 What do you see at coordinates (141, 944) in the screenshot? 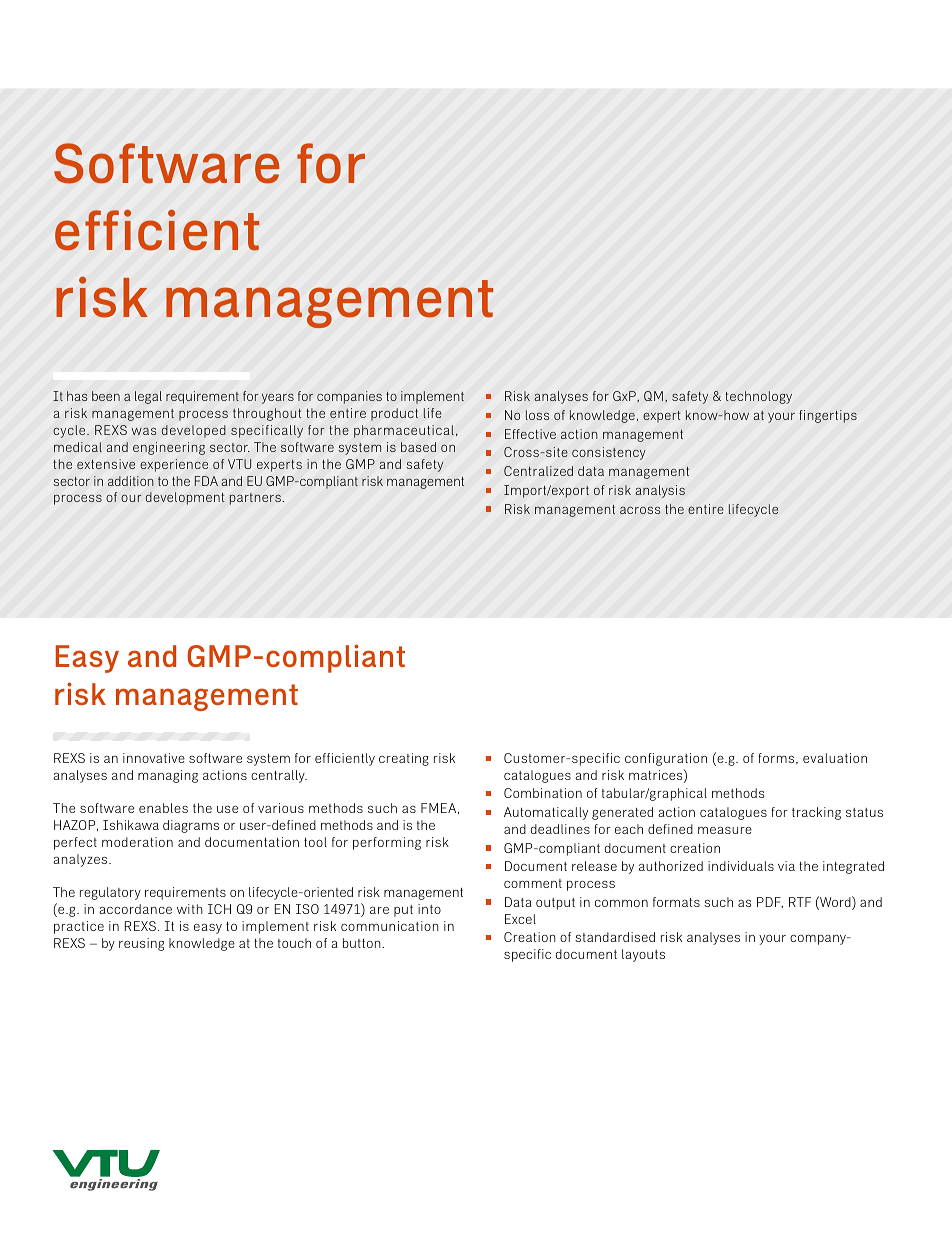
I see `reusing` at bounding box center [141, 944].
